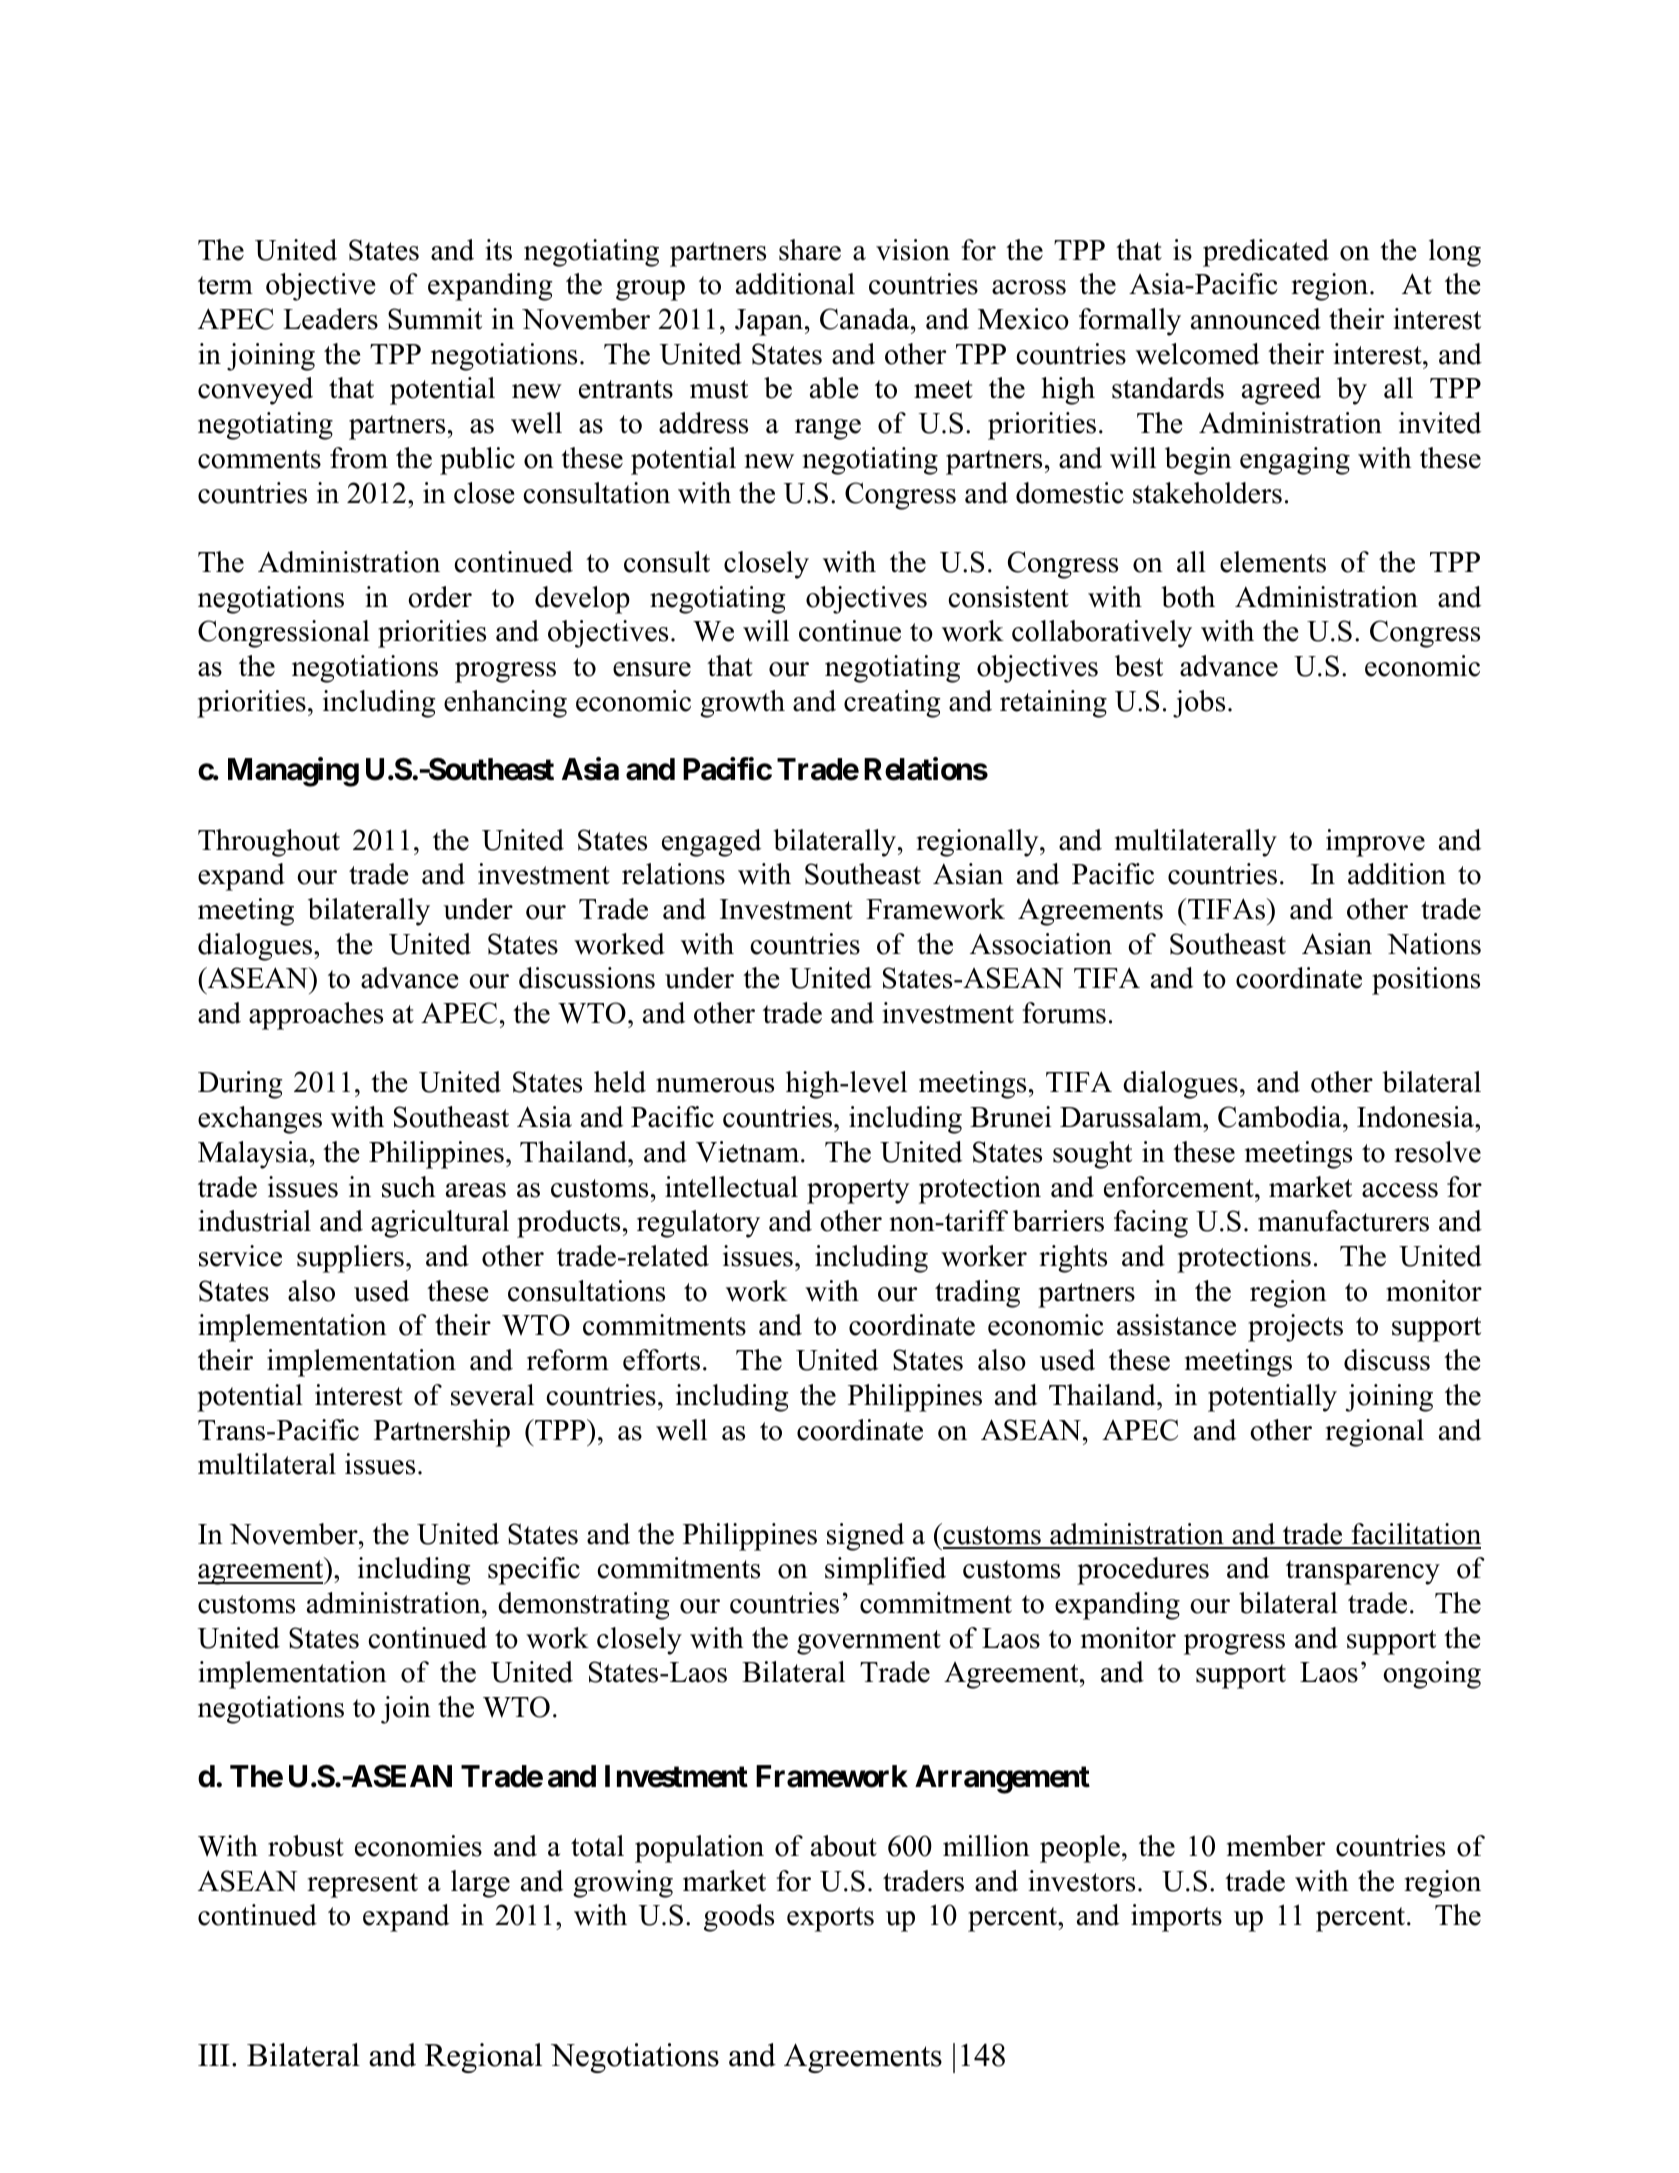  I want to click on imports, so click(1176, 1918).
